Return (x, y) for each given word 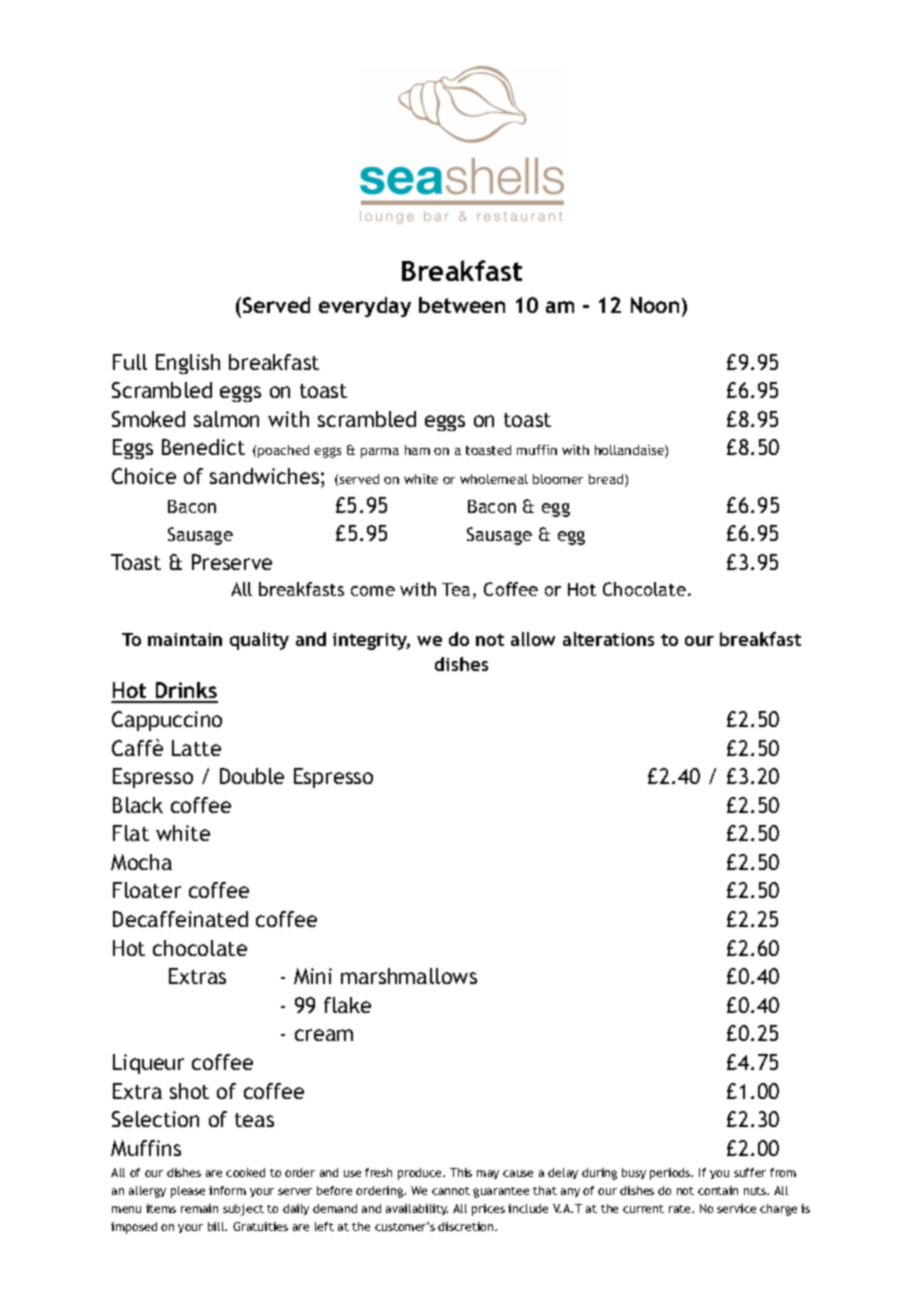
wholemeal (494, 479)
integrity (371, 641)
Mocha (141, 862)
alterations (608, 639)
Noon (655, 305)
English (188, 364)
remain (199, 1208)
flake (347, 1005)
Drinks (185, 692)
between (462, 305)
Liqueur (148, 1064)
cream (324, 1035)
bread (607, 480)
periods (671, 1174)
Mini (313, 976)
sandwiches (266, 476)
